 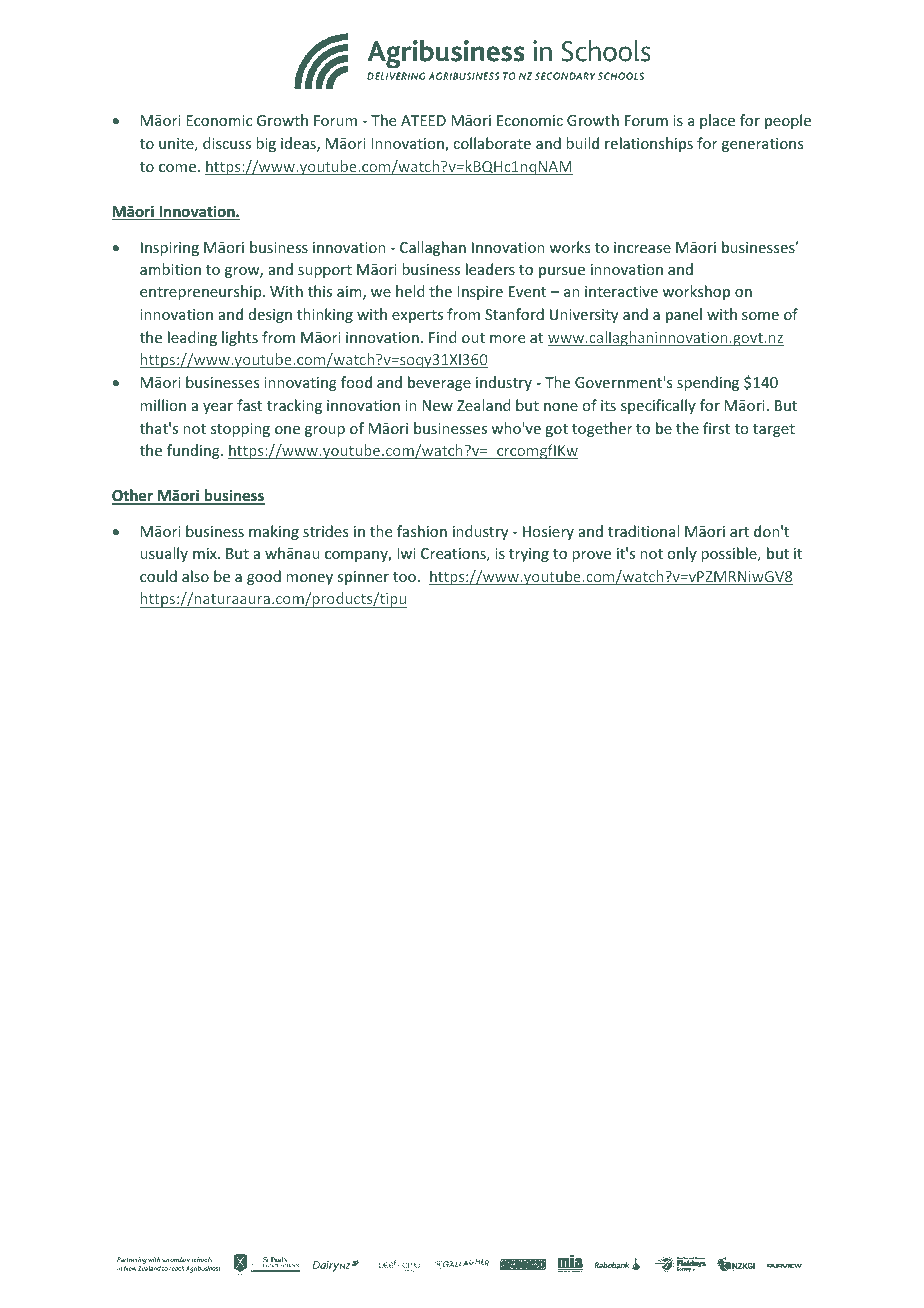 I want to click on increase, so click(x=642, y=247).
